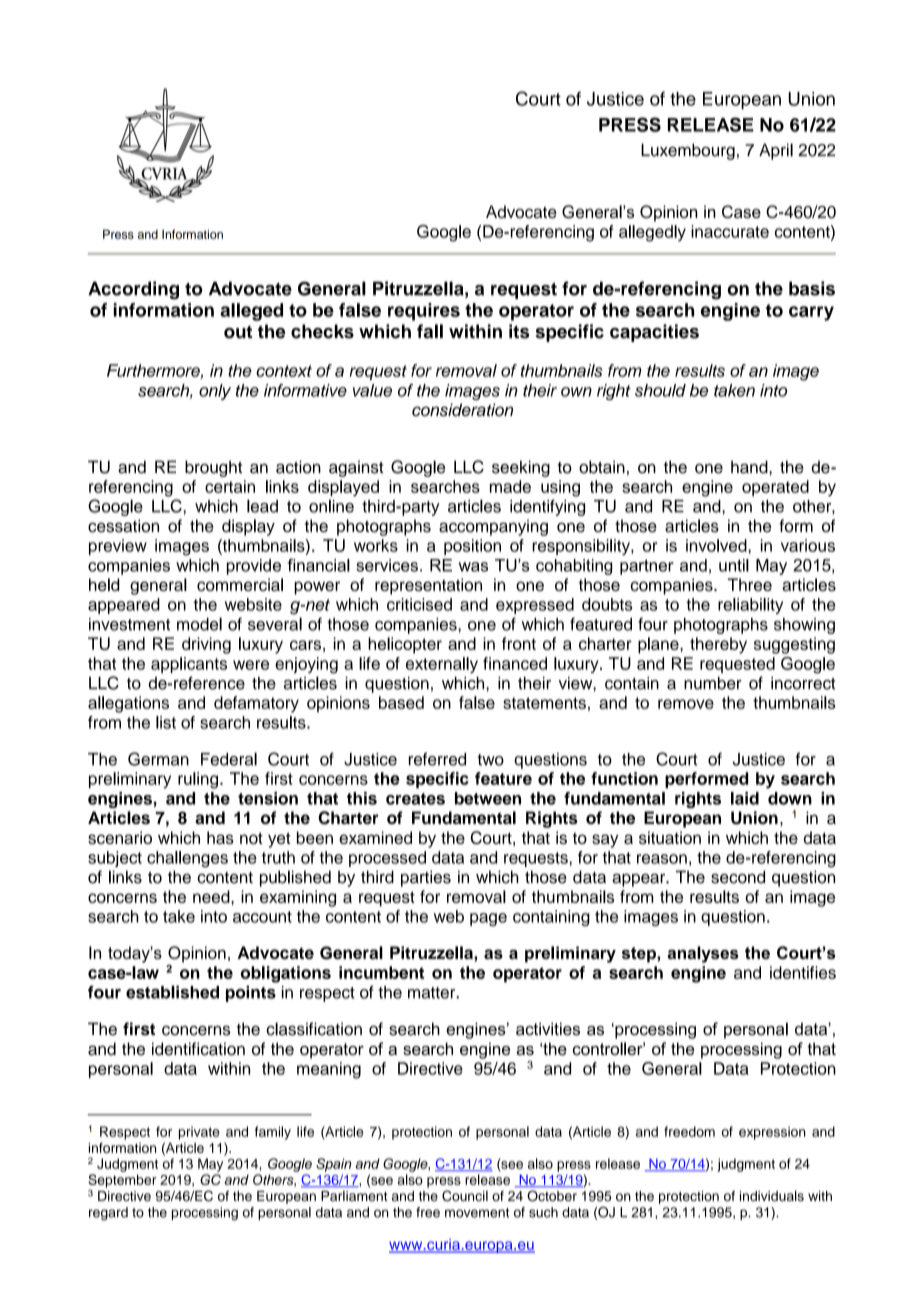 This screenshot has width=924, height=1308. Describe the element at coordinates (488, 919) in the screenshot. I see `page` at that location.
